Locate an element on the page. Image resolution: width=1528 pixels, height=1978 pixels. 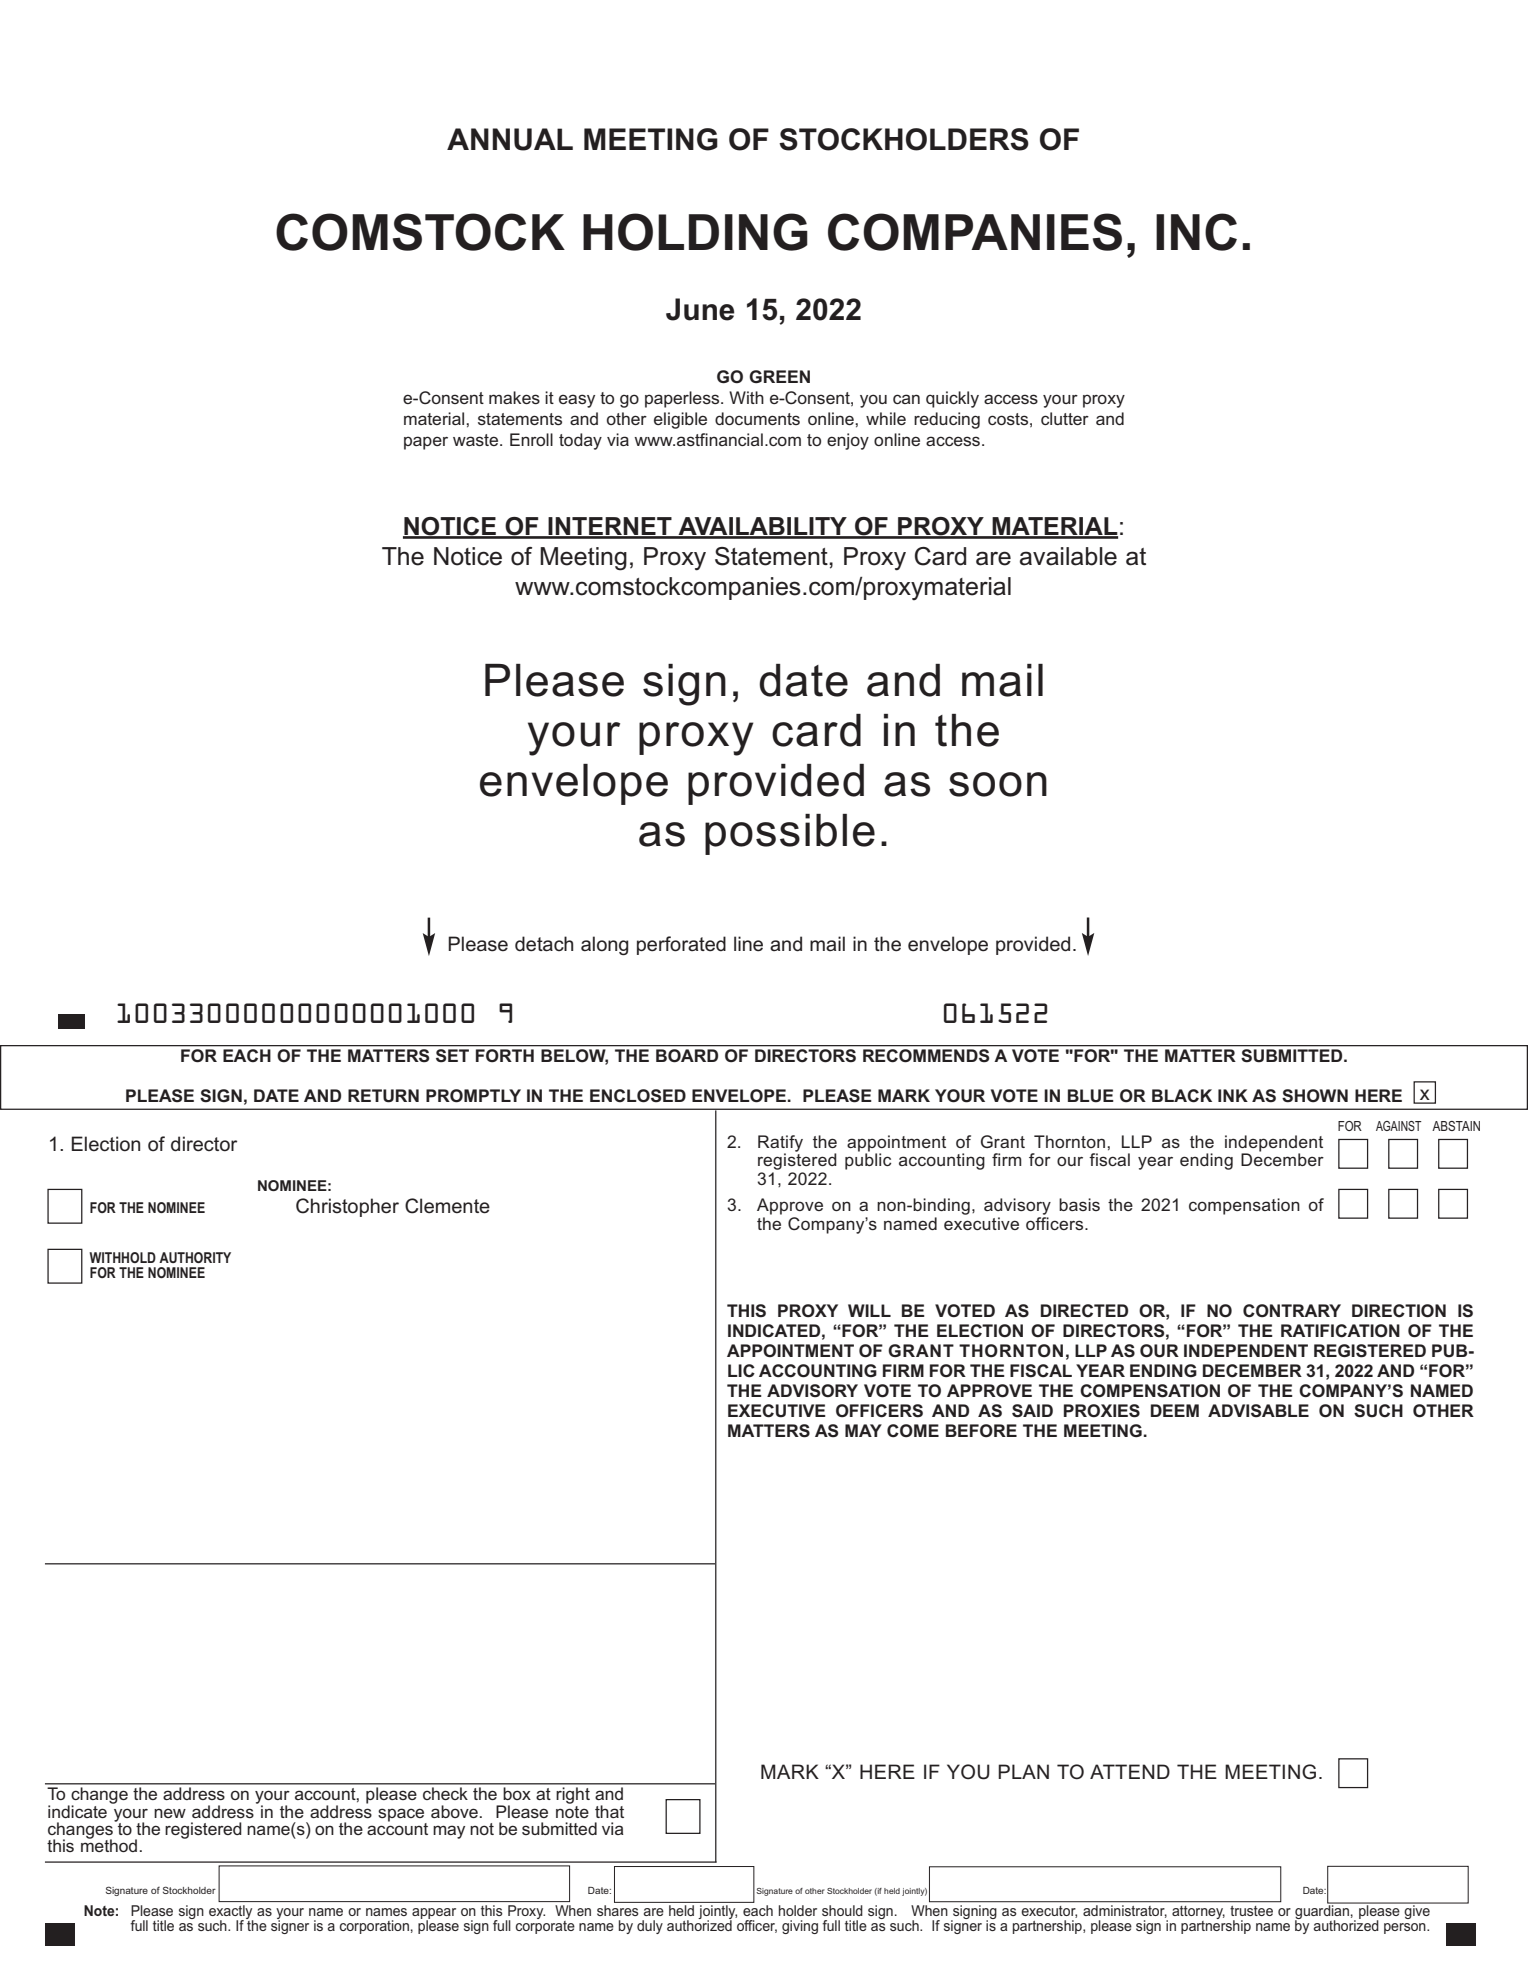
RETURN is located at coordinates (383, 1096).
